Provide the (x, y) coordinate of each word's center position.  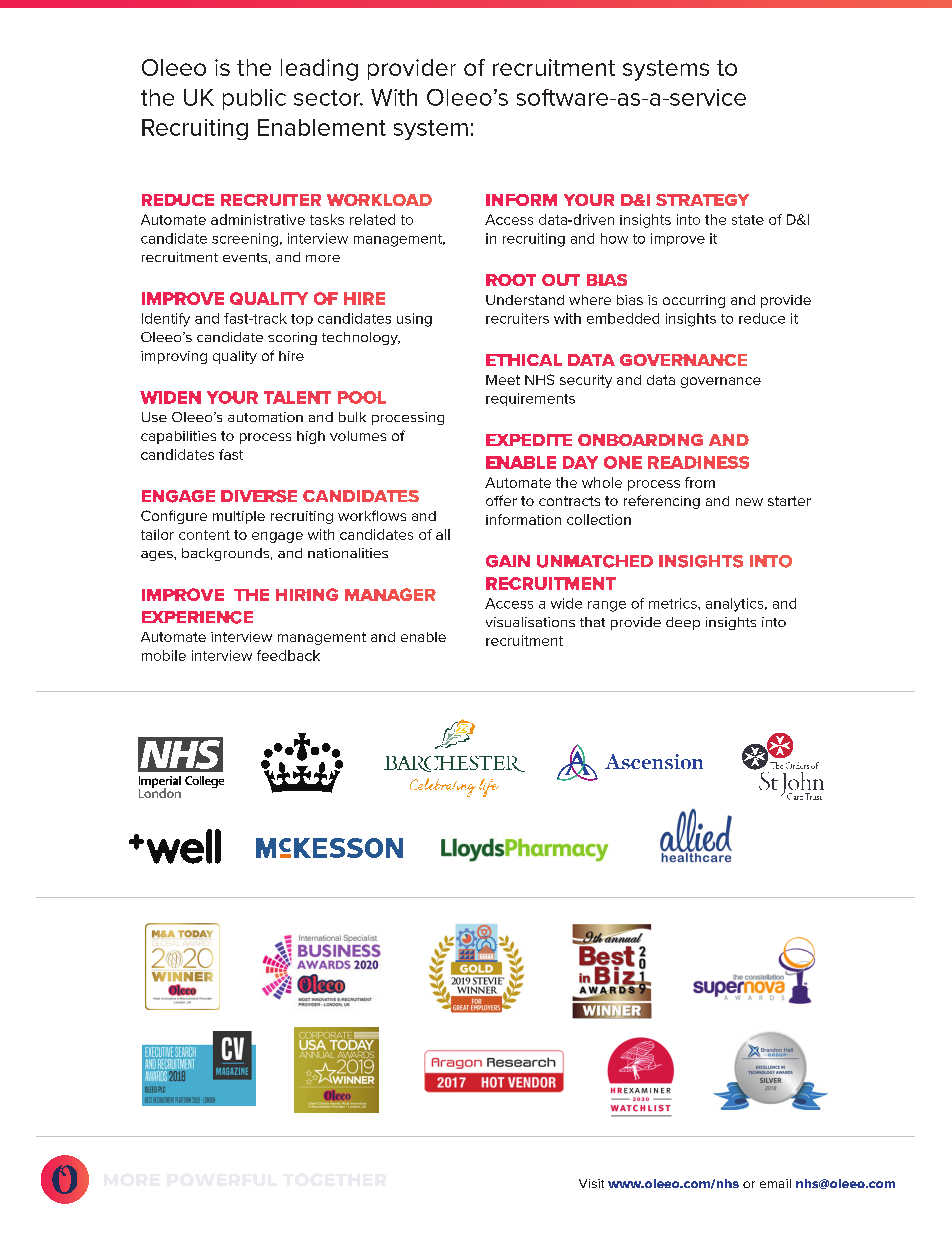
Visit (591, 1183)
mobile (164, 655)
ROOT (511, 280)
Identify (166, 320)
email (775, 1183)
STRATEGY (702, 200)
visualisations (530, 622)
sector (328, 98)
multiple (239, 517)
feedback (288, 655)
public (254, 99)
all (443, 534)
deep (683, 623)
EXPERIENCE (197, 617)
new (749, 502)
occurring (694, 301)
